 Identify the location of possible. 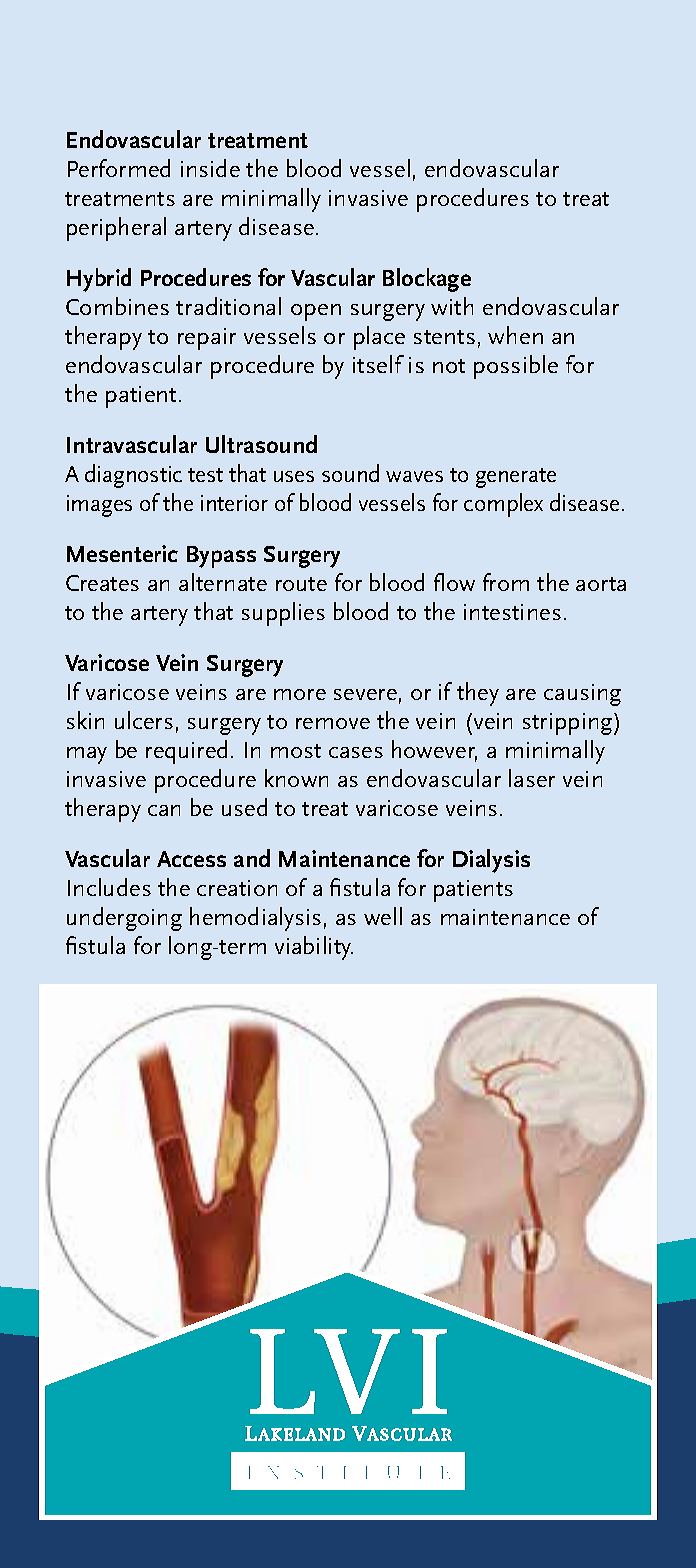
(516, 367).
